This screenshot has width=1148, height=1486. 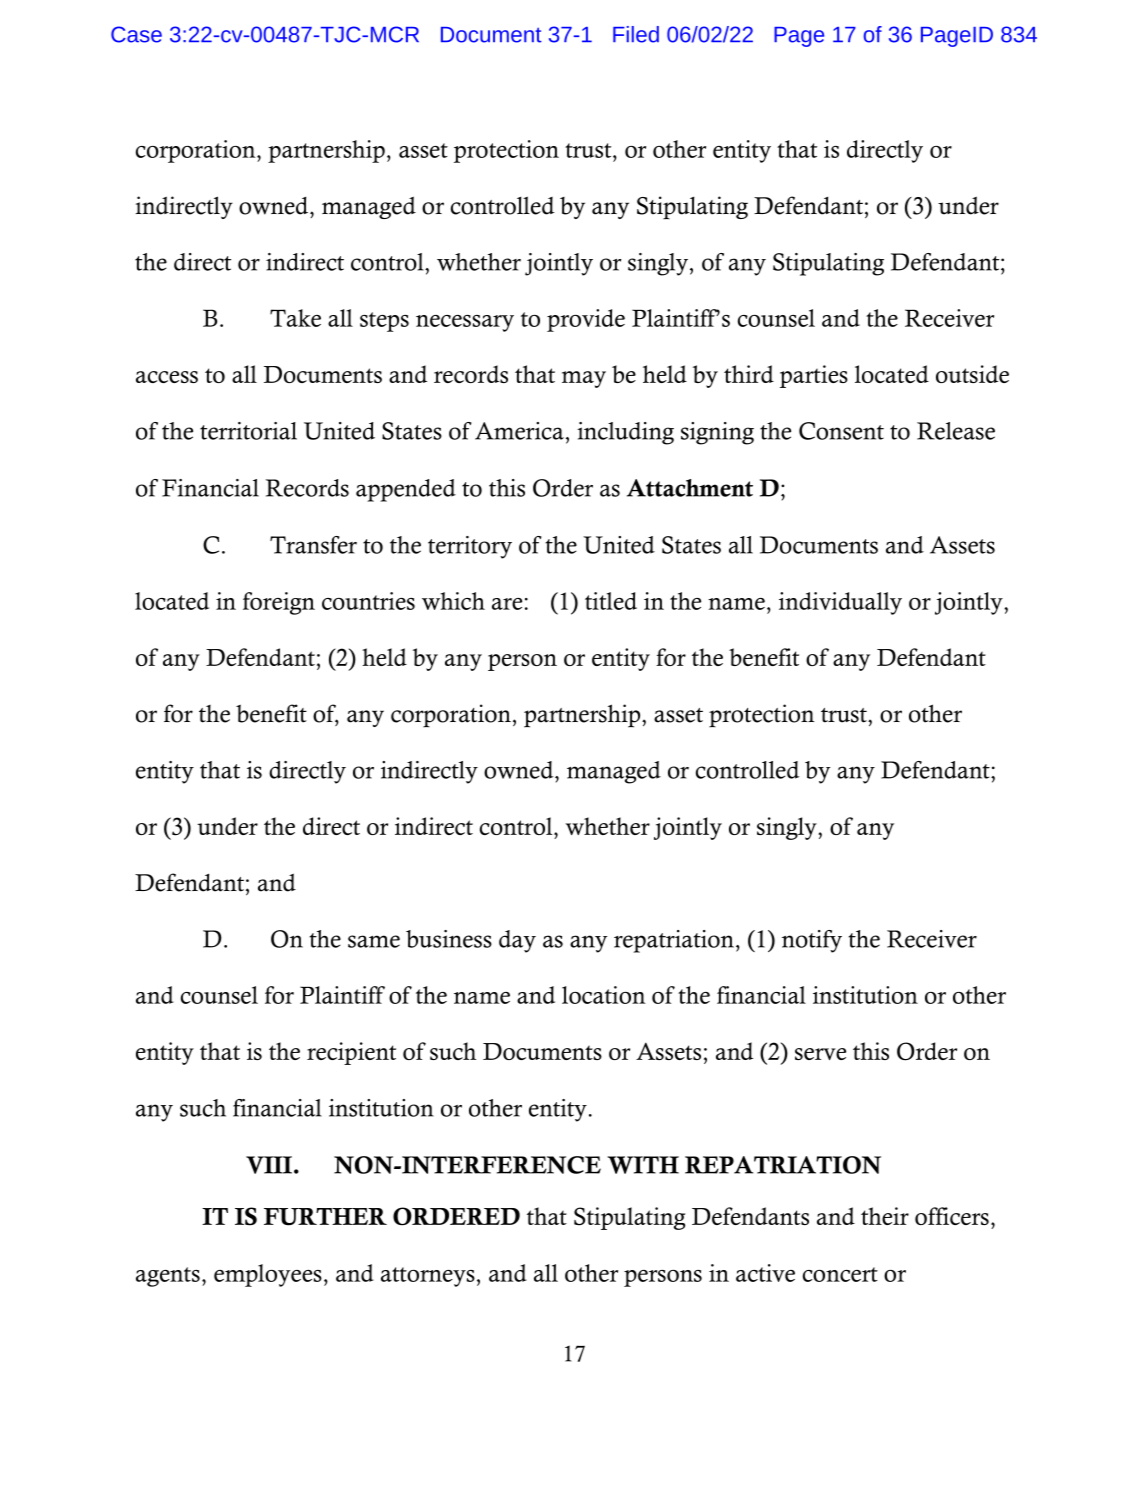 I want to click on employees, so click(x=268, y=1275).
